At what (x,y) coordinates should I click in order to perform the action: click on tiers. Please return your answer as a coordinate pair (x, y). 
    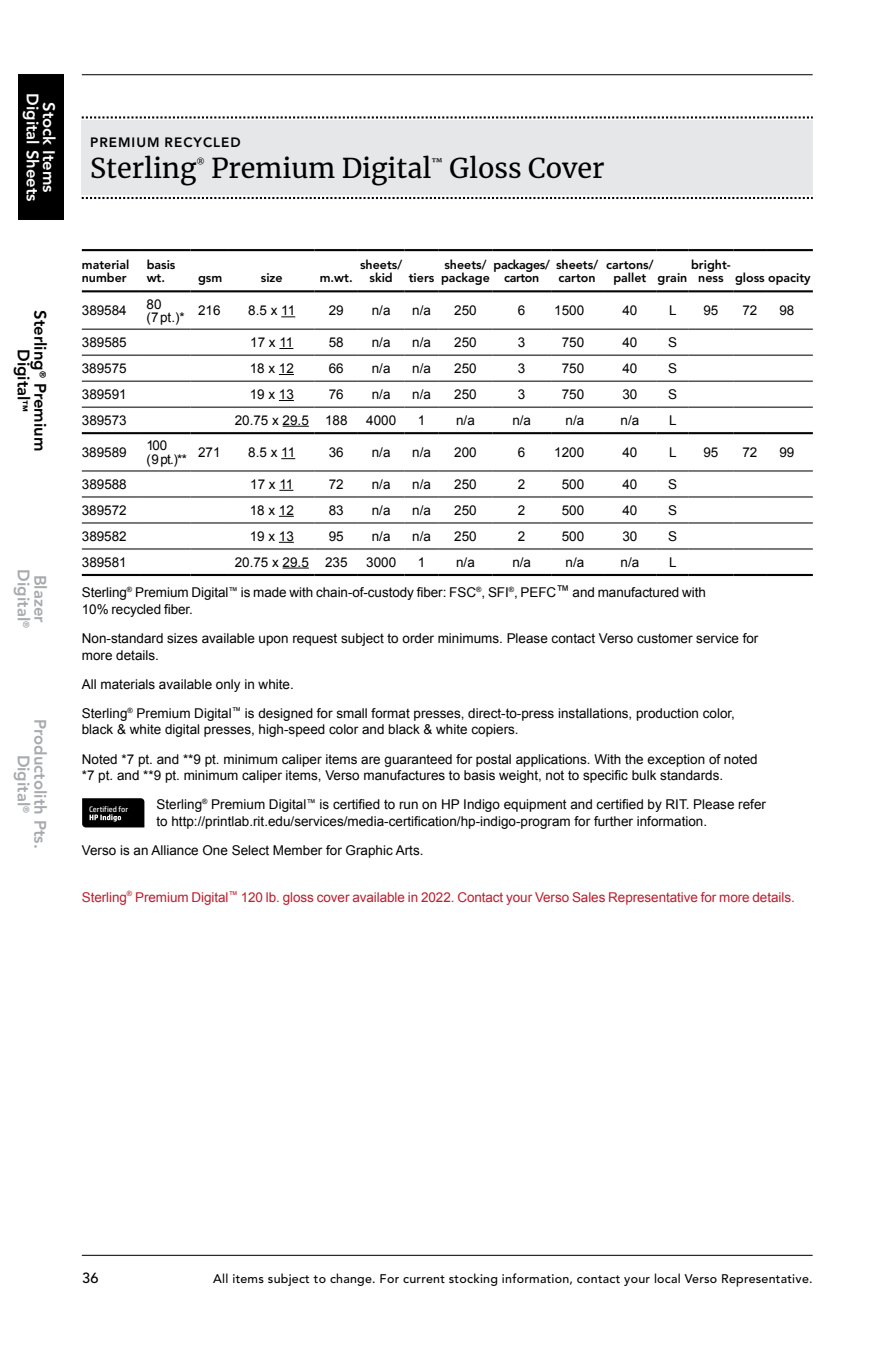
    Looking at the image, I should click on (421, 277).
